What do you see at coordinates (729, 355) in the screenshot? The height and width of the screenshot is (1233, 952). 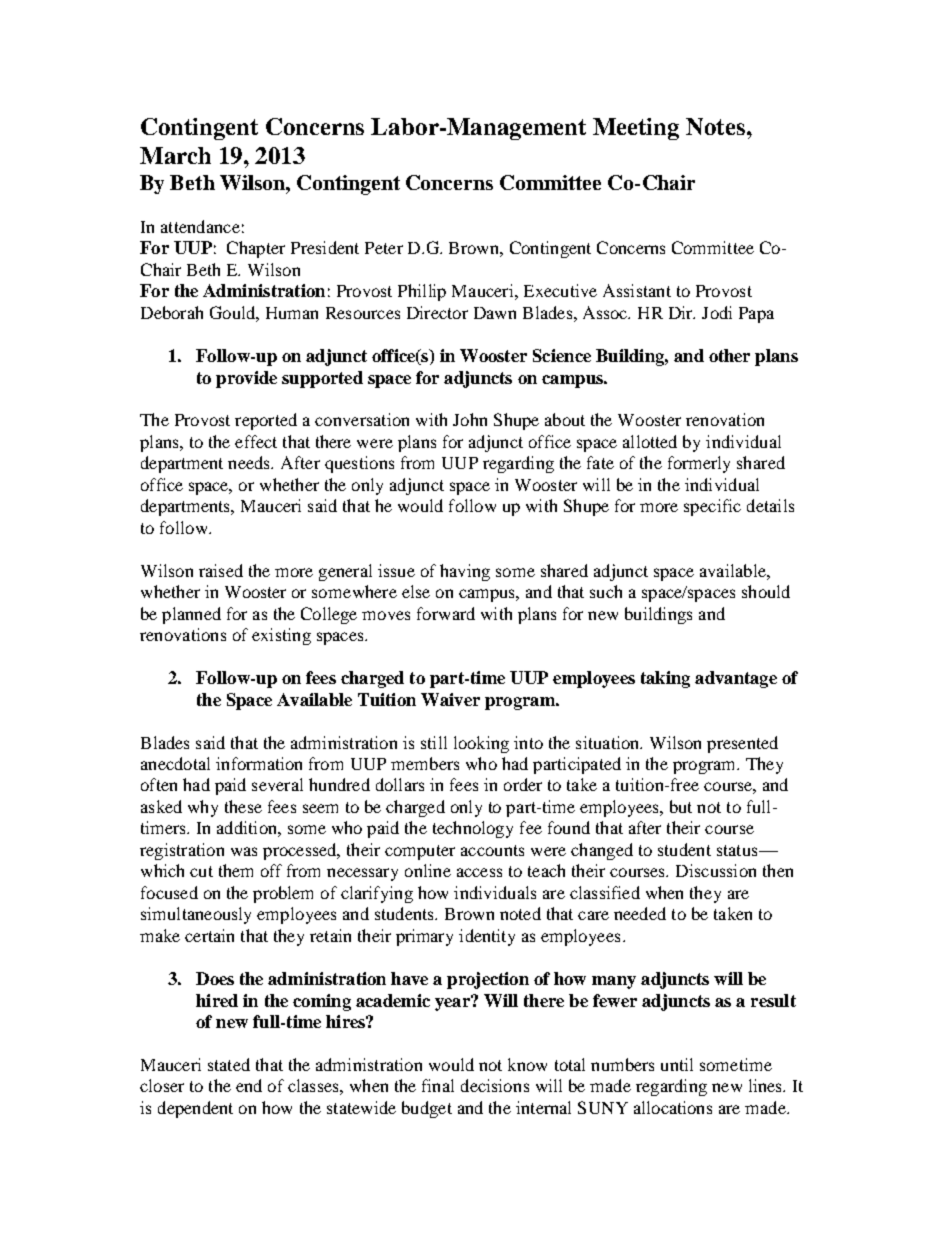 I see `other` at bounding box center [729, 355].
